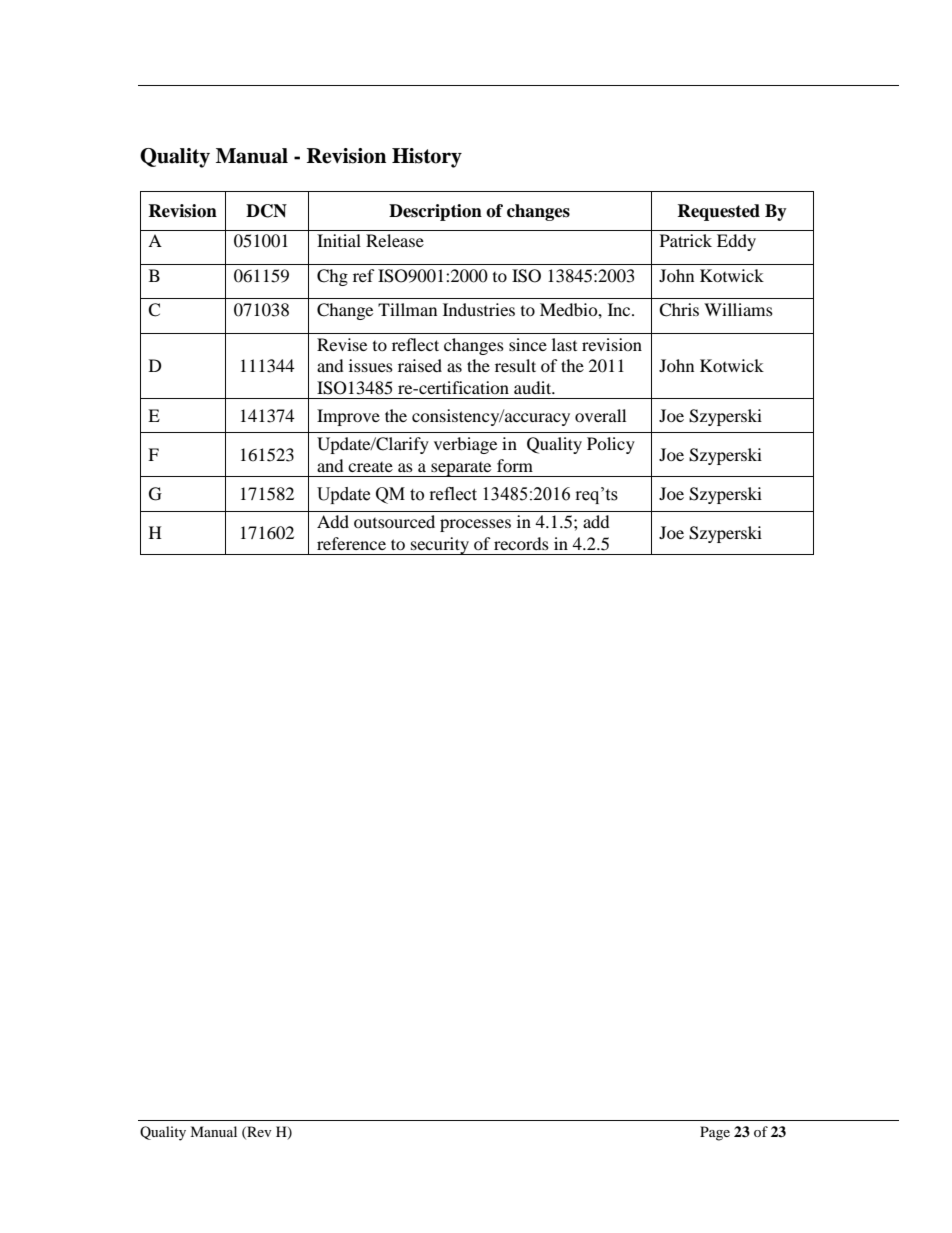  I want to click on records, so click(521, 543).
